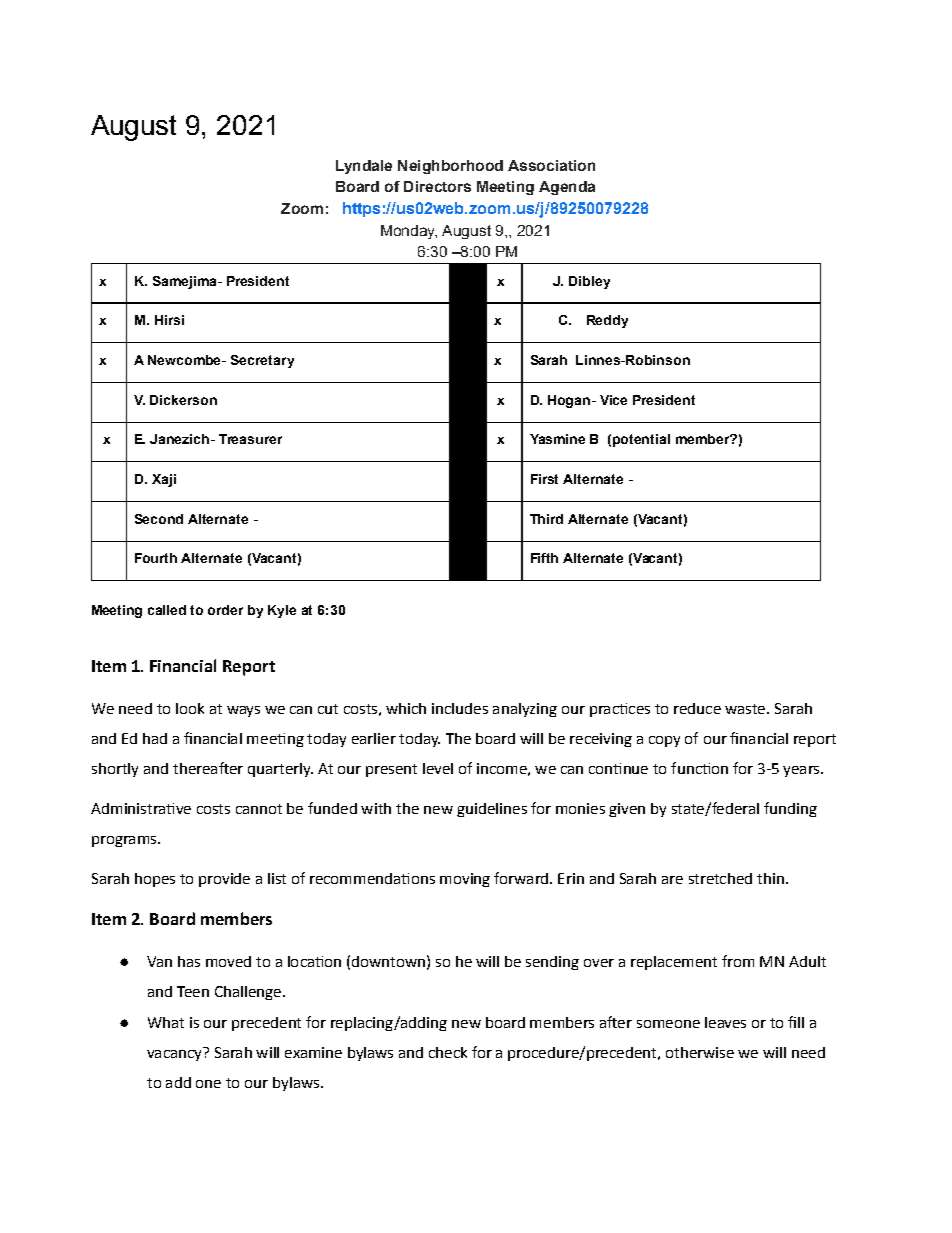 This screenshot has width=952, height=1233. Describe the element at coordinates (448, 1052) in the screenshot. I see `check` at that location.
